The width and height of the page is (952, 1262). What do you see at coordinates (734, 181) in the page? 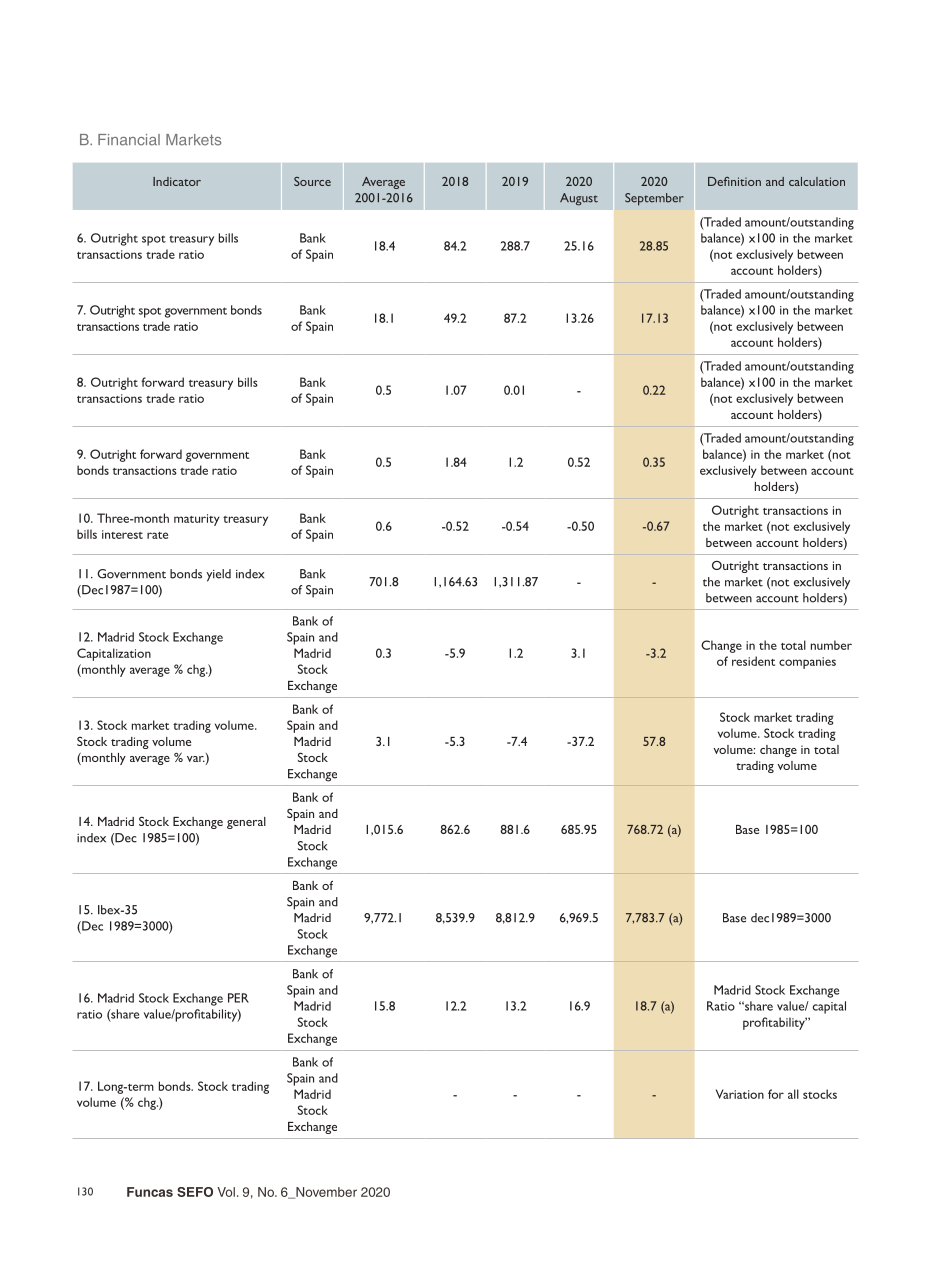
I see `Definition` at bounding box center [734, 181].
